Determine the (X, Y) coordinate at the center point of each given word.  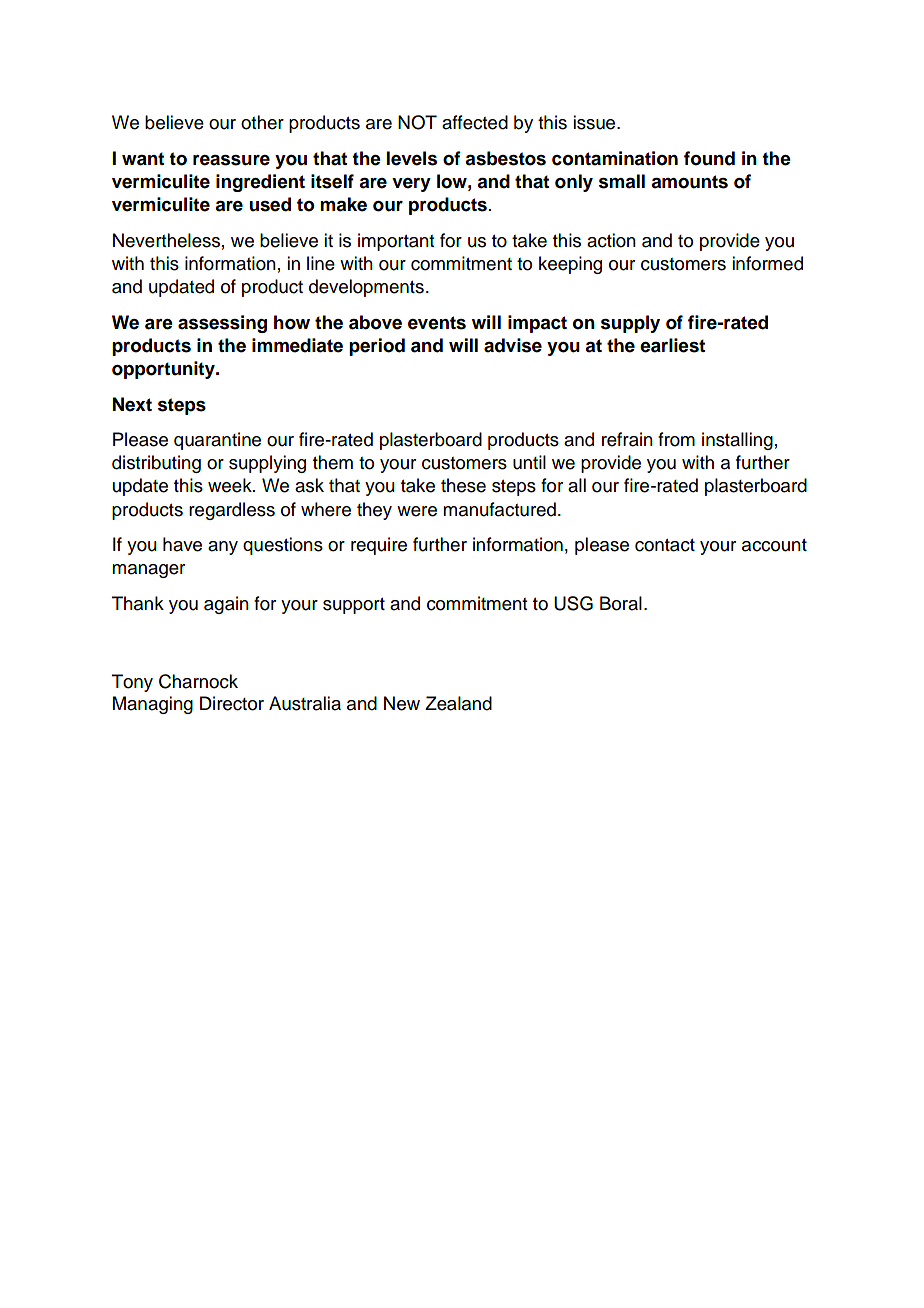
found (709, 158)
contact (665, 545)
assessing (222, 324)
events (437, 323)
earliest (672, 345)
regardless (232, 511)
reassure (231, 160)
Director (232, 703)
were (417, 511)
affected (475, 122)
